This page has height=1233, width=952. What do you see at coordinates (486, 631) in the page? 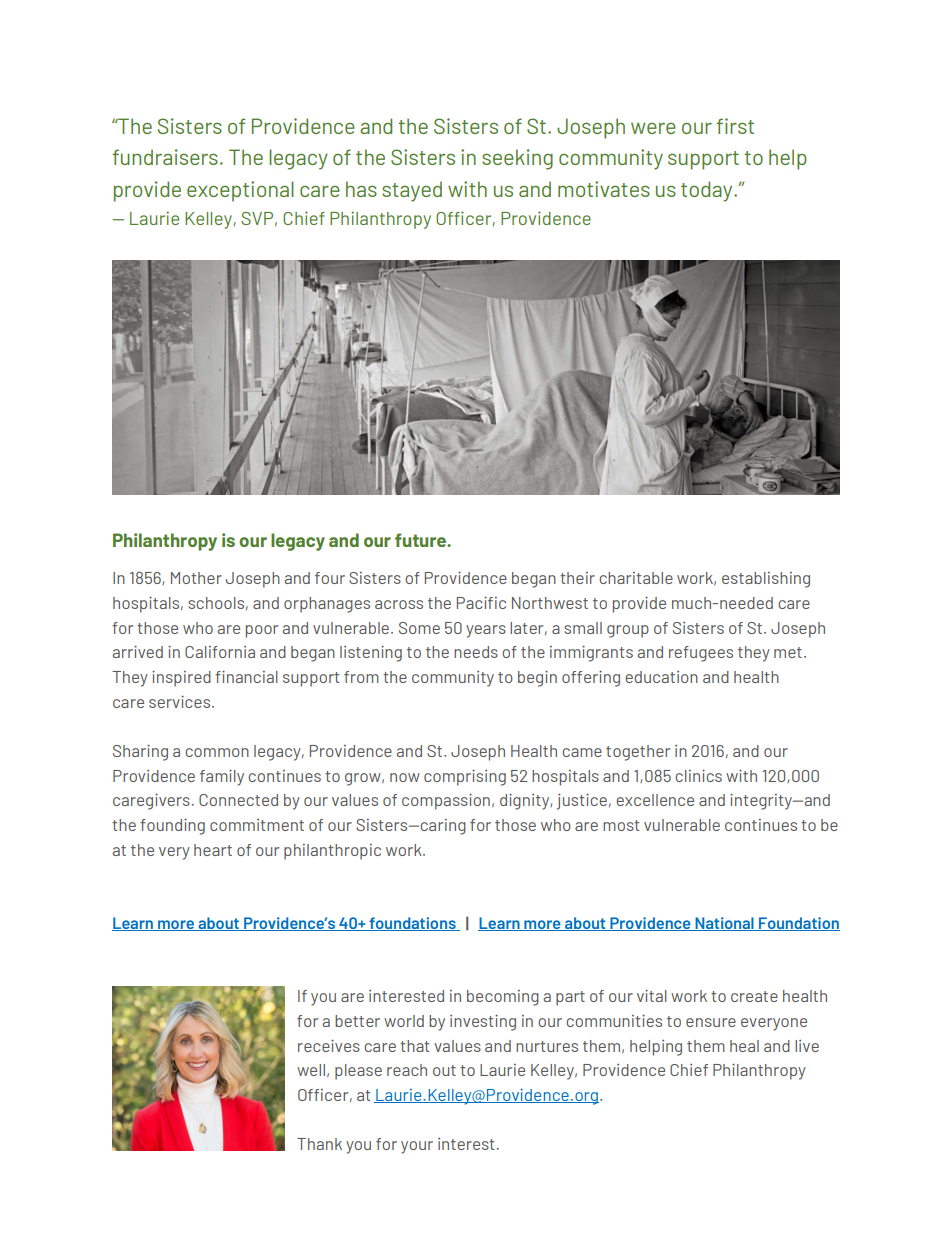
I see `years` at bounding box center [486, 631].
